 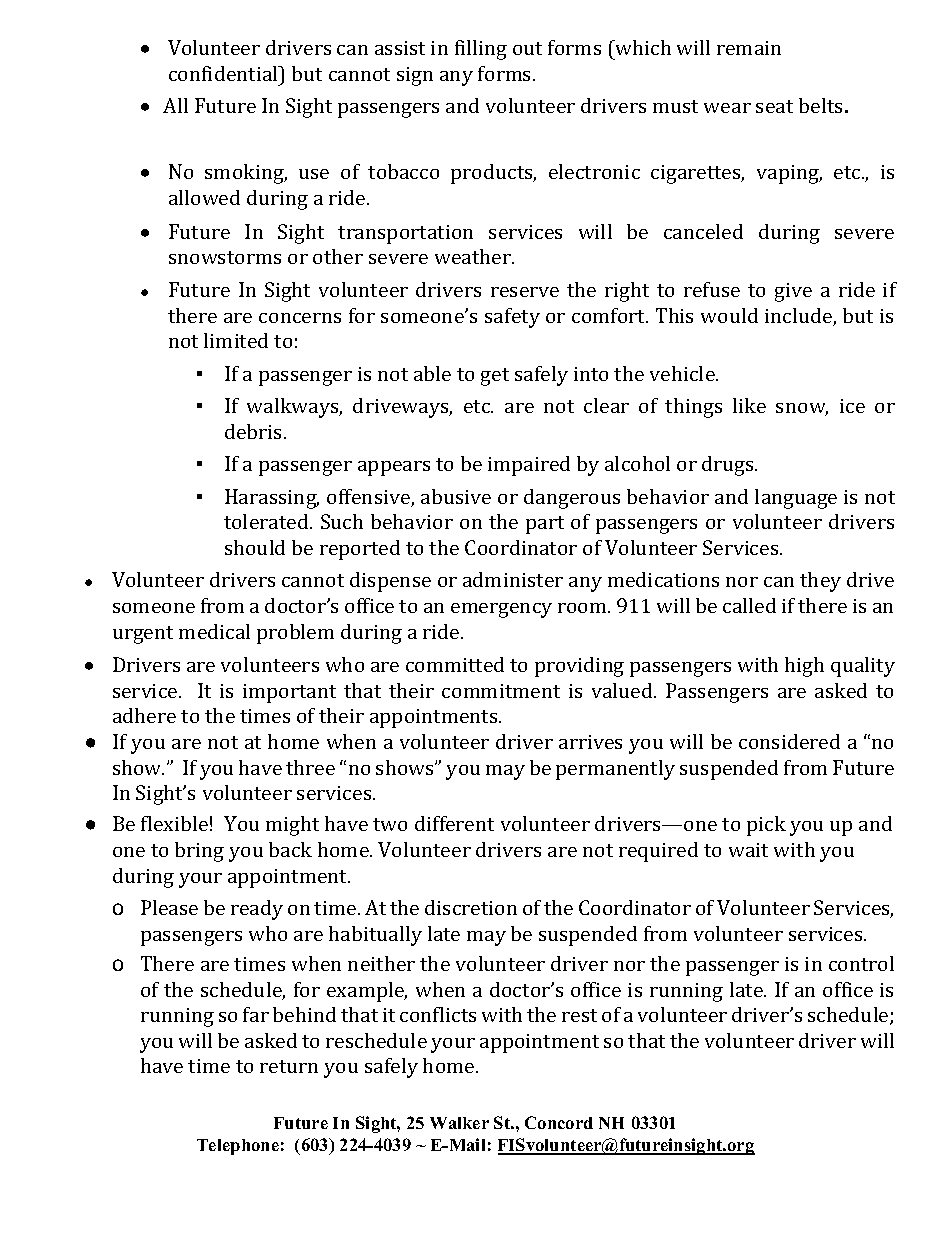 What do you see at coordinates (749, 605) in the screenshot?
I see `called` at bounding box center [749, 605].
